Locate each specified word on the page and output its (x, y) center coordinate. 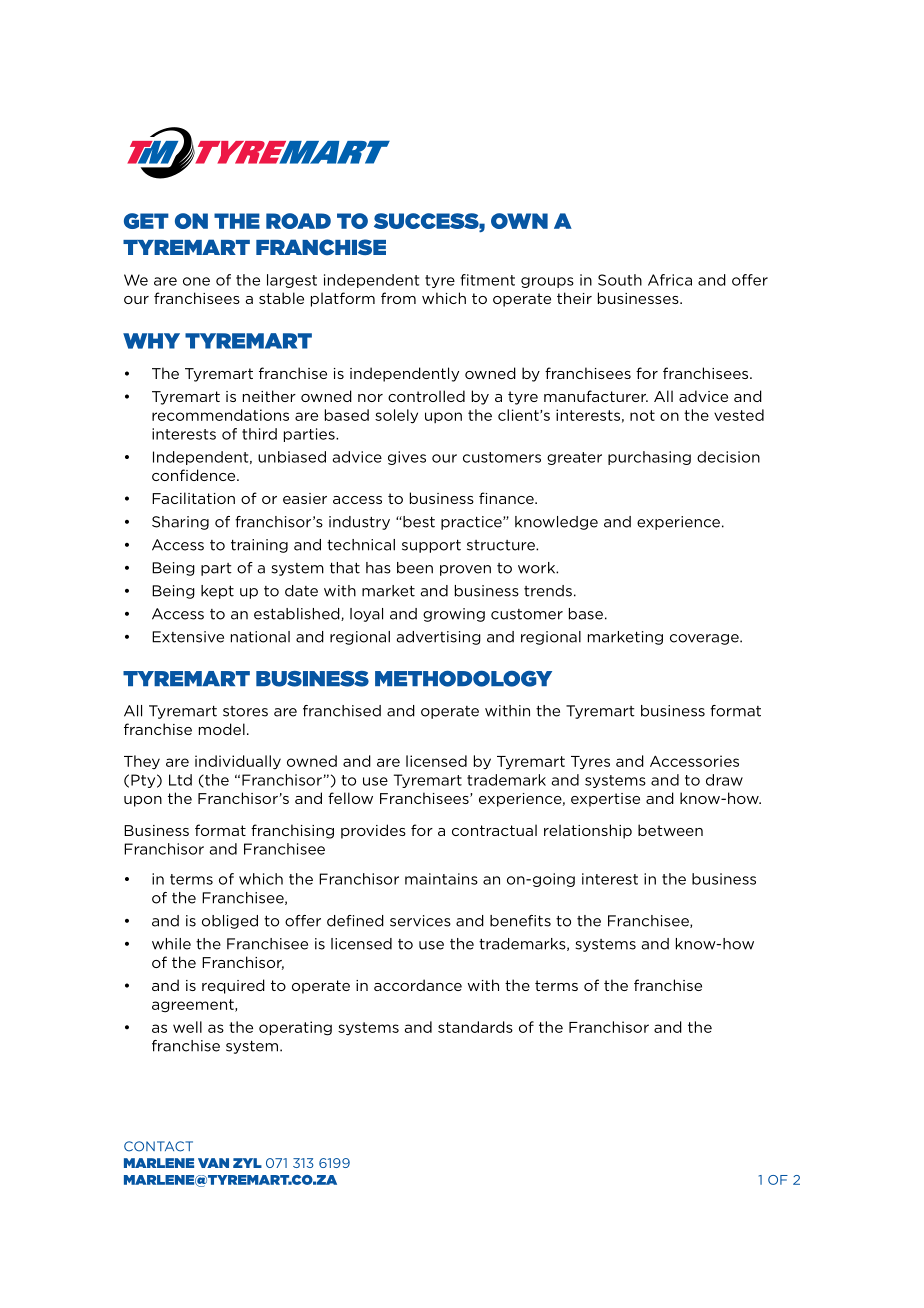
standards (475, 1027)
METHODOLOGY (463, 679)
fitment (488, 280)
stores (245, 711)
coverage (705, 639)
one (196, 281)
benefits (520, 921)
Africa (670, 280)
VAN (213, 1163)
